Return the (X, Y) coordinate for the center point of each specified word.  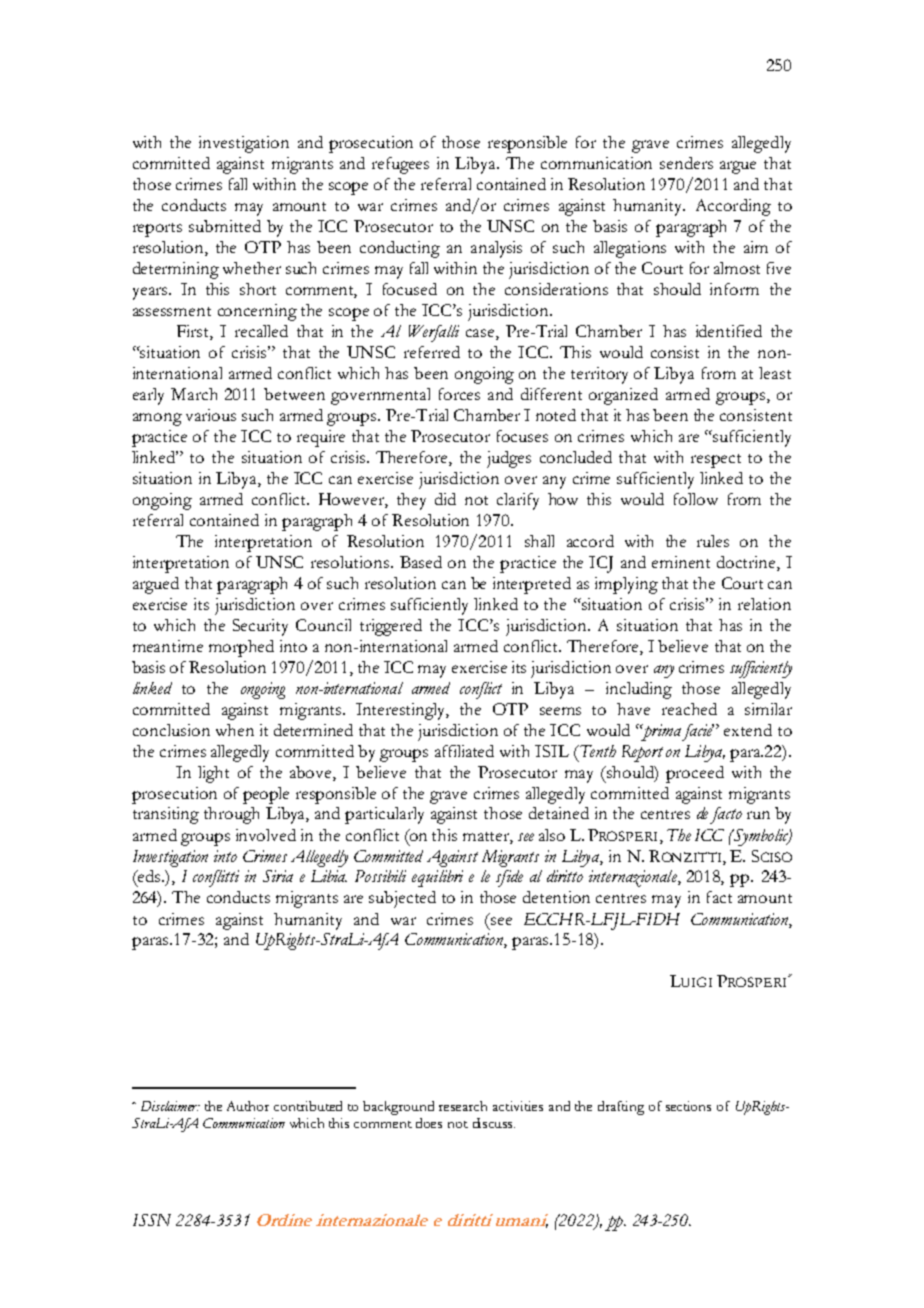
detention (556, 897)
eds (149, 876)
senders (686, 163)
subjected (402, 899)
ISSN (152, 1220)
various (211, 415)
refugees (400, 165)
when (235, 730)
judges (509, 459)
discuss (494, 1123)
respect (716, 461)
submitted (225, 226)
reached (689, 709)
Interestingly (402, 711)
